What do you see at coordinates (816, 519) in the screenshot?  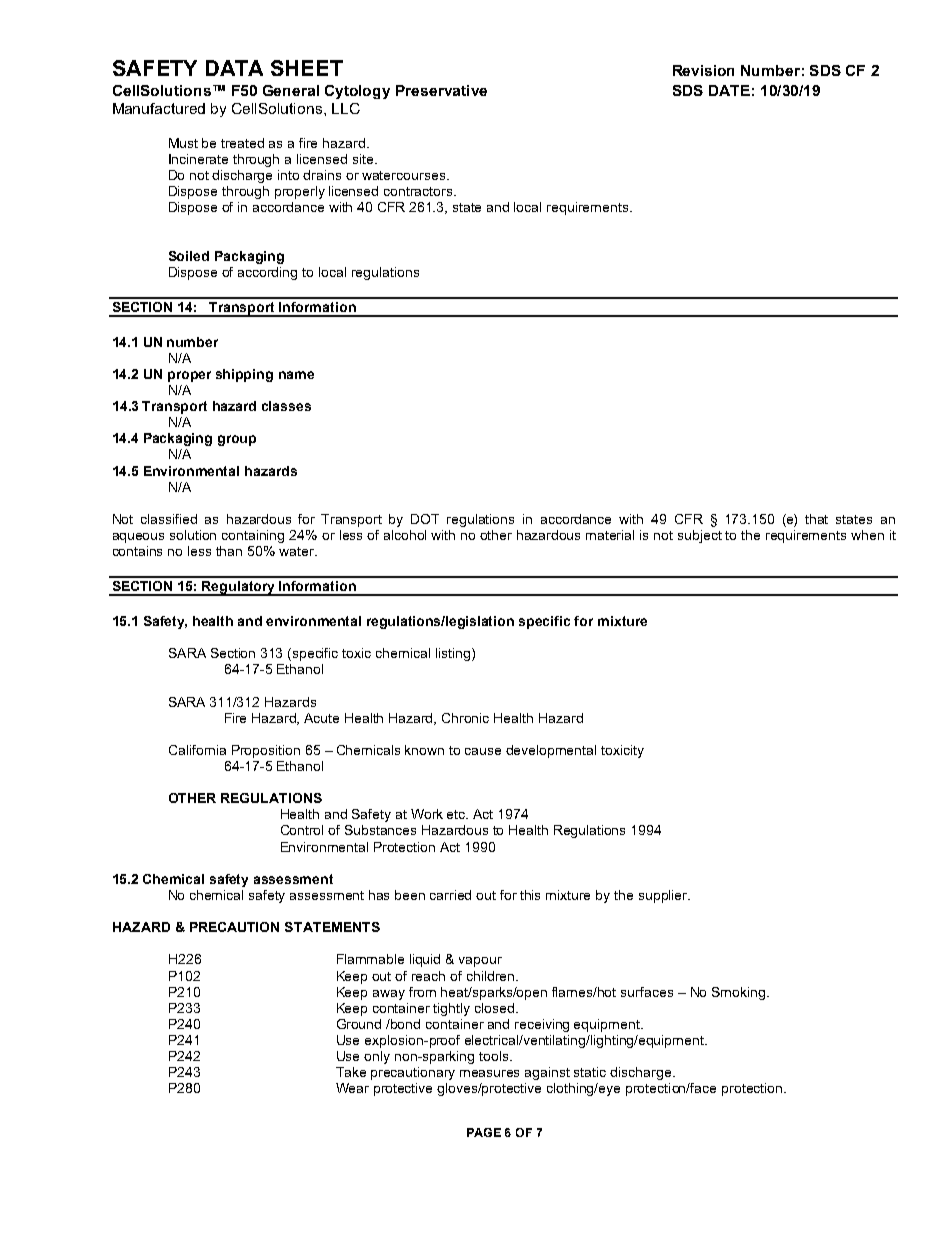 I see `that` at bounding box center [816, 519].
